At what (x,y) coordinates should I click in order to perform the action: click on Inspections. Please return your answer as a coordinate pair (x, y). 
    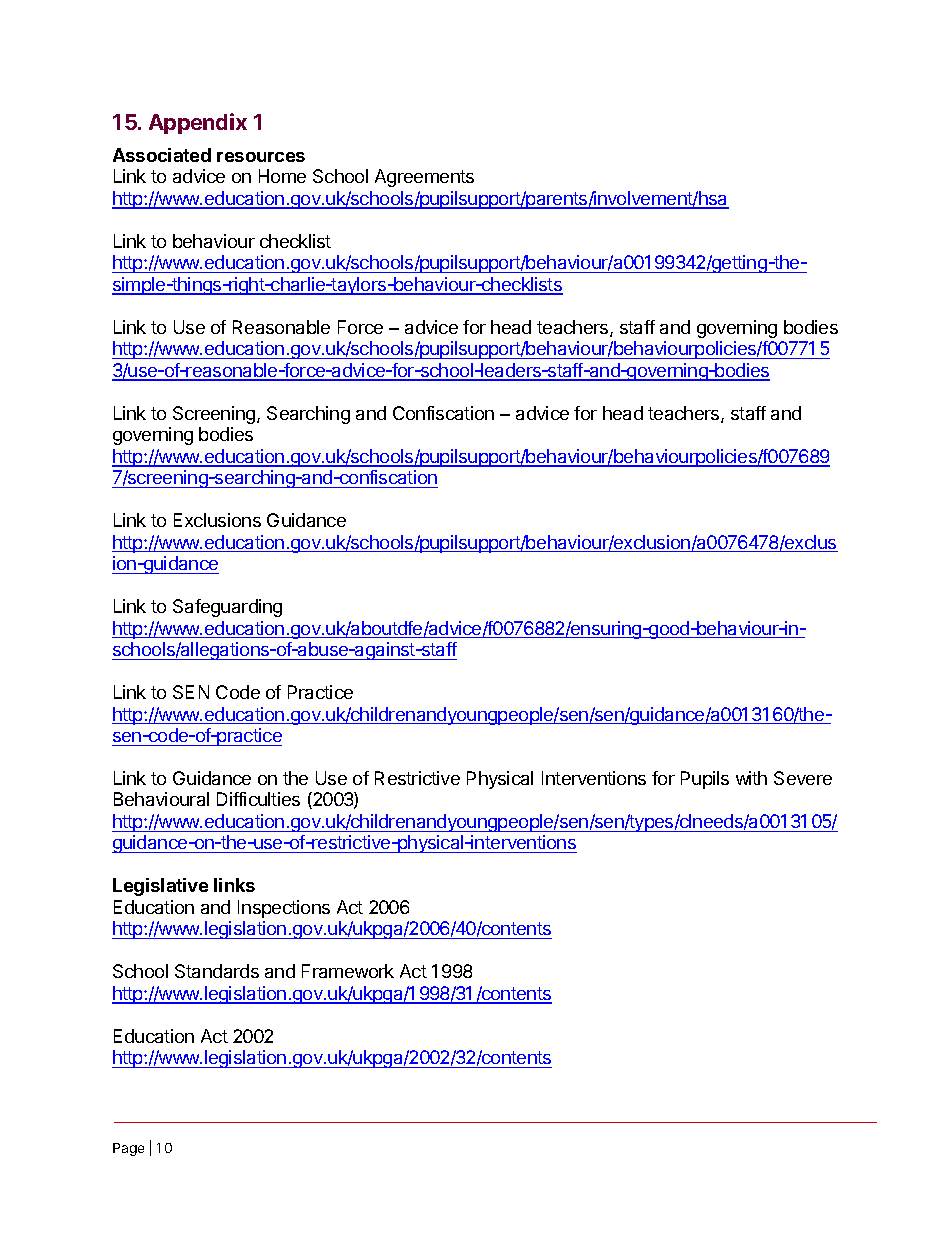
    Looking at the image, I should click on (284, 909).
